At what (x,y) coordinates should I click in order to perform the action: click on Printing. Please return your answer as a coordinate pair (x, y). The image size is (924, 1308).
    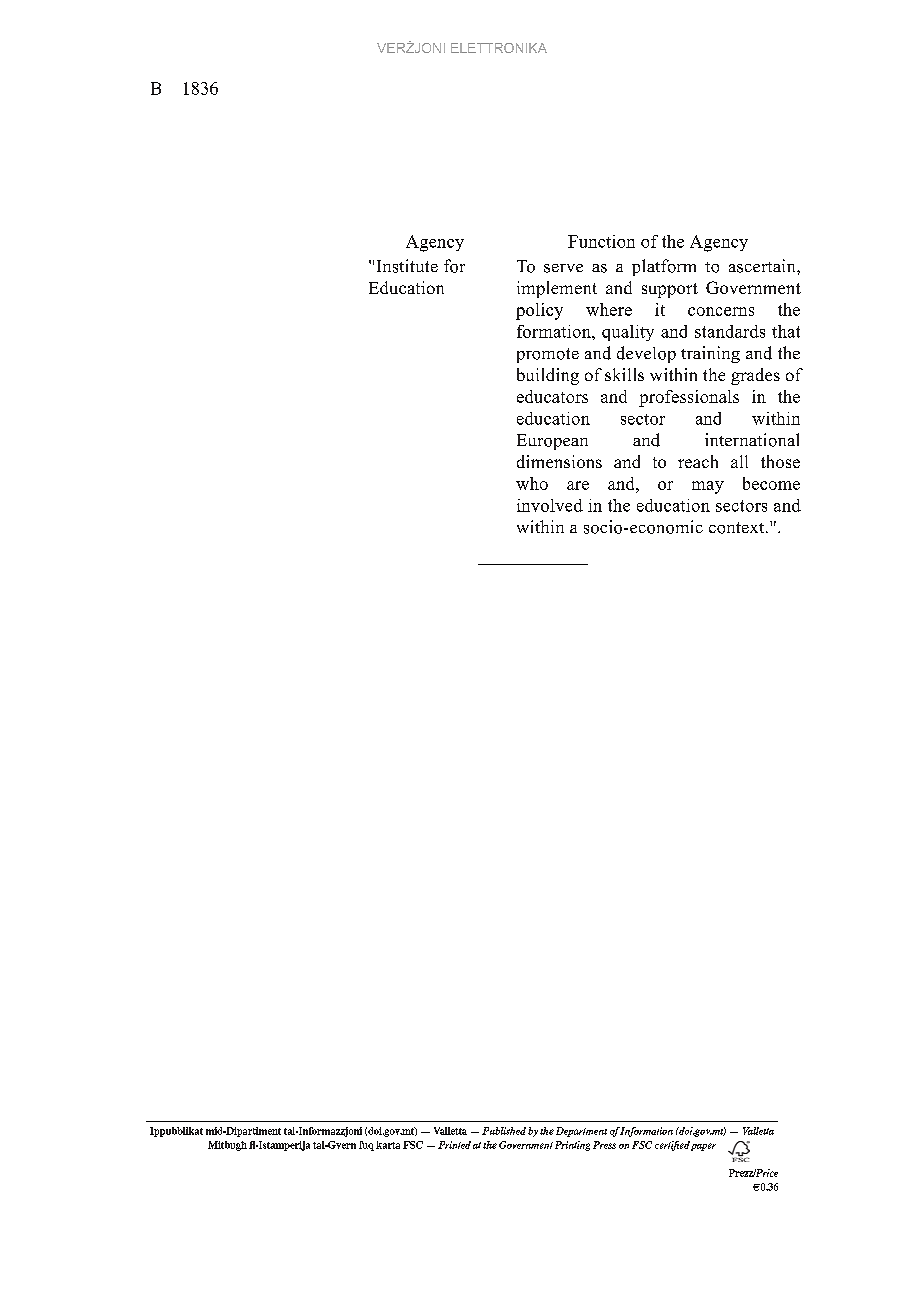
    Looking at the image, I should click on (572, 1146).
